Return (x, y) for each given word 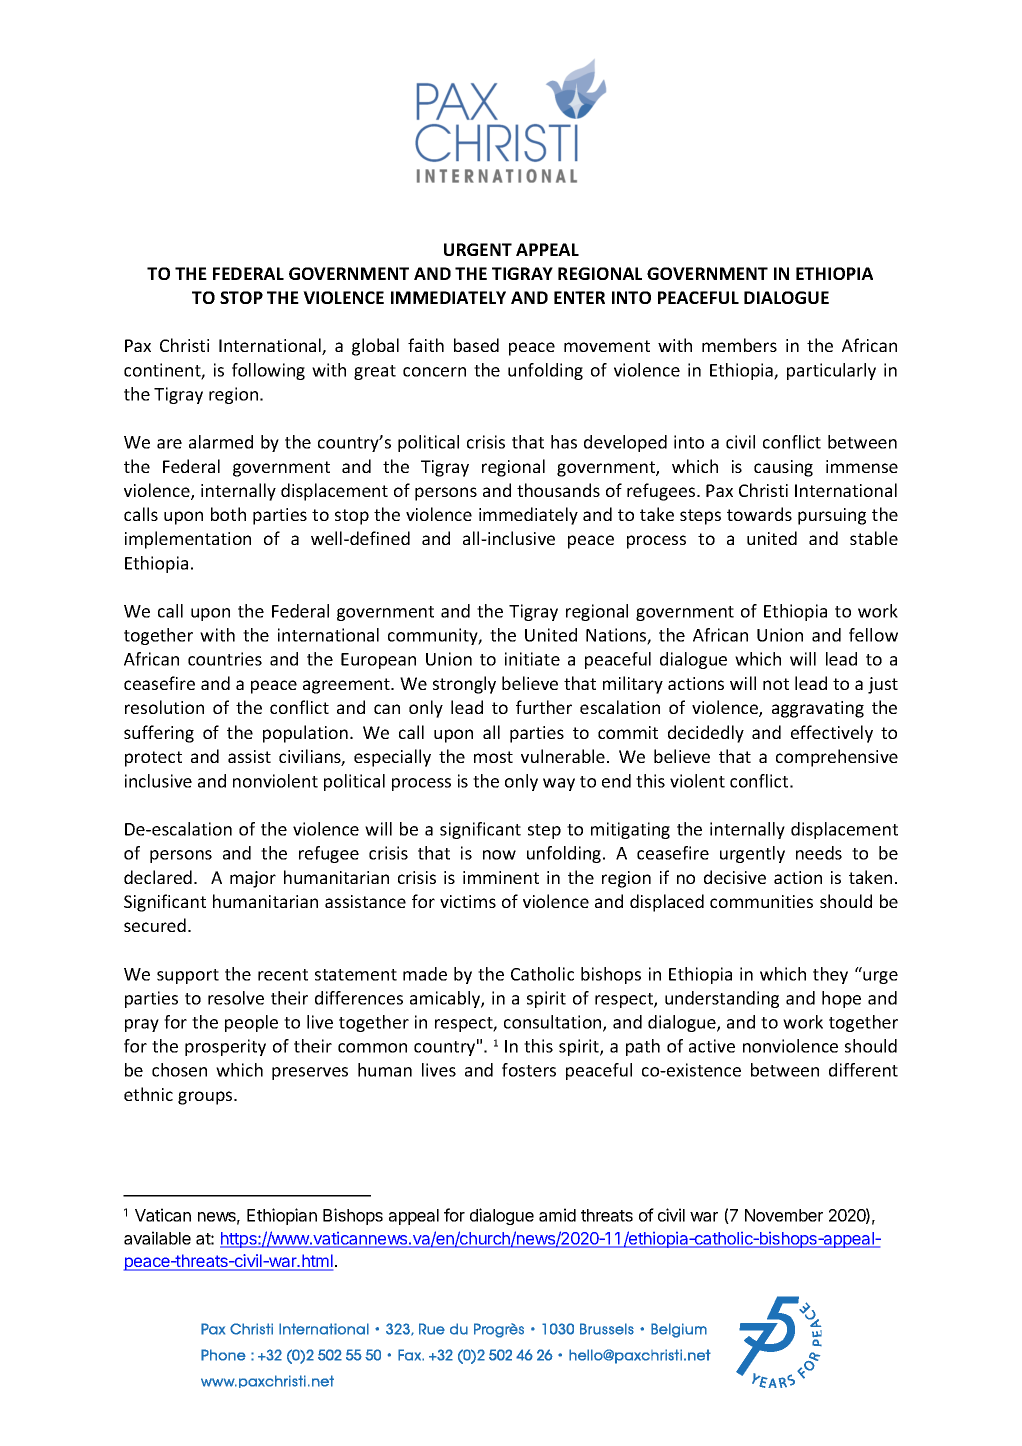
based (476, 345)
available (157, 1238)
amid (557, 1215)
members (739, 345)
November (784, 1215)
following (268, 371)
